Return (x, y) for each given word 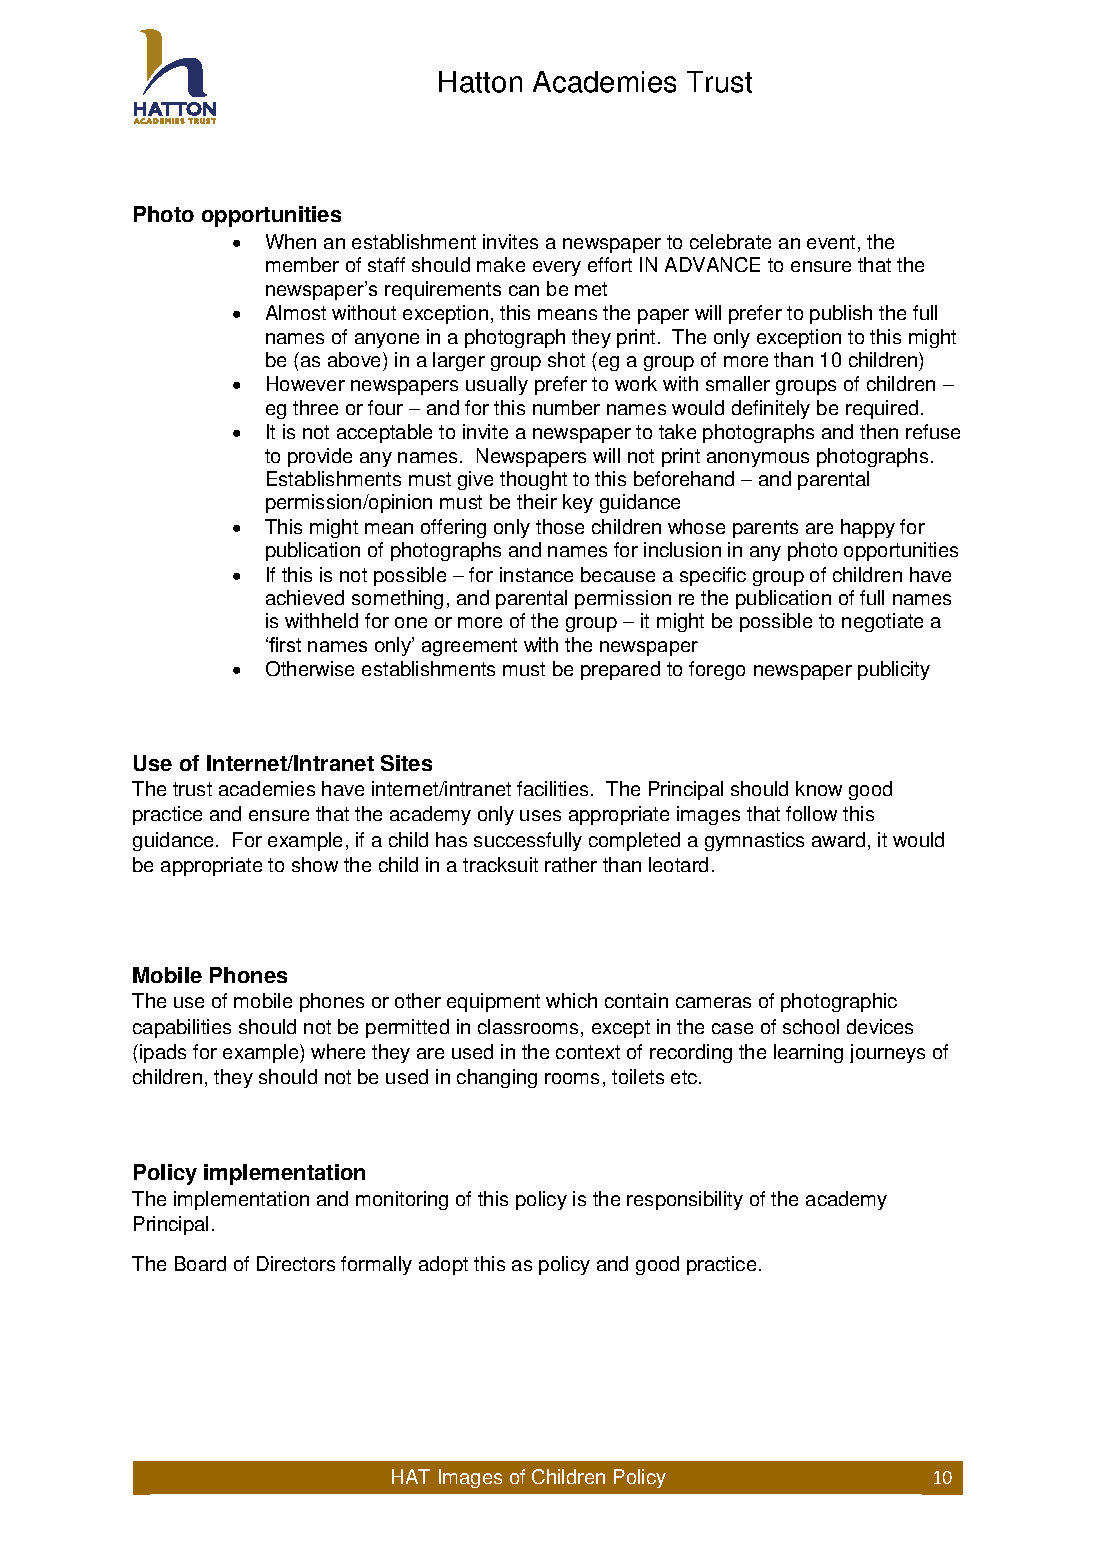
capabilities (182, 1028)
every (557, 268)
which (571, 1000)
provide (320, 457)
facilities (552, 788)
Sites (406, 763)
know (819, 788)
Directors (296, 1263)
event (831, 242)
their (537, 501)
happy (868, 528)
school (811, 1026)
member (302, 264)
